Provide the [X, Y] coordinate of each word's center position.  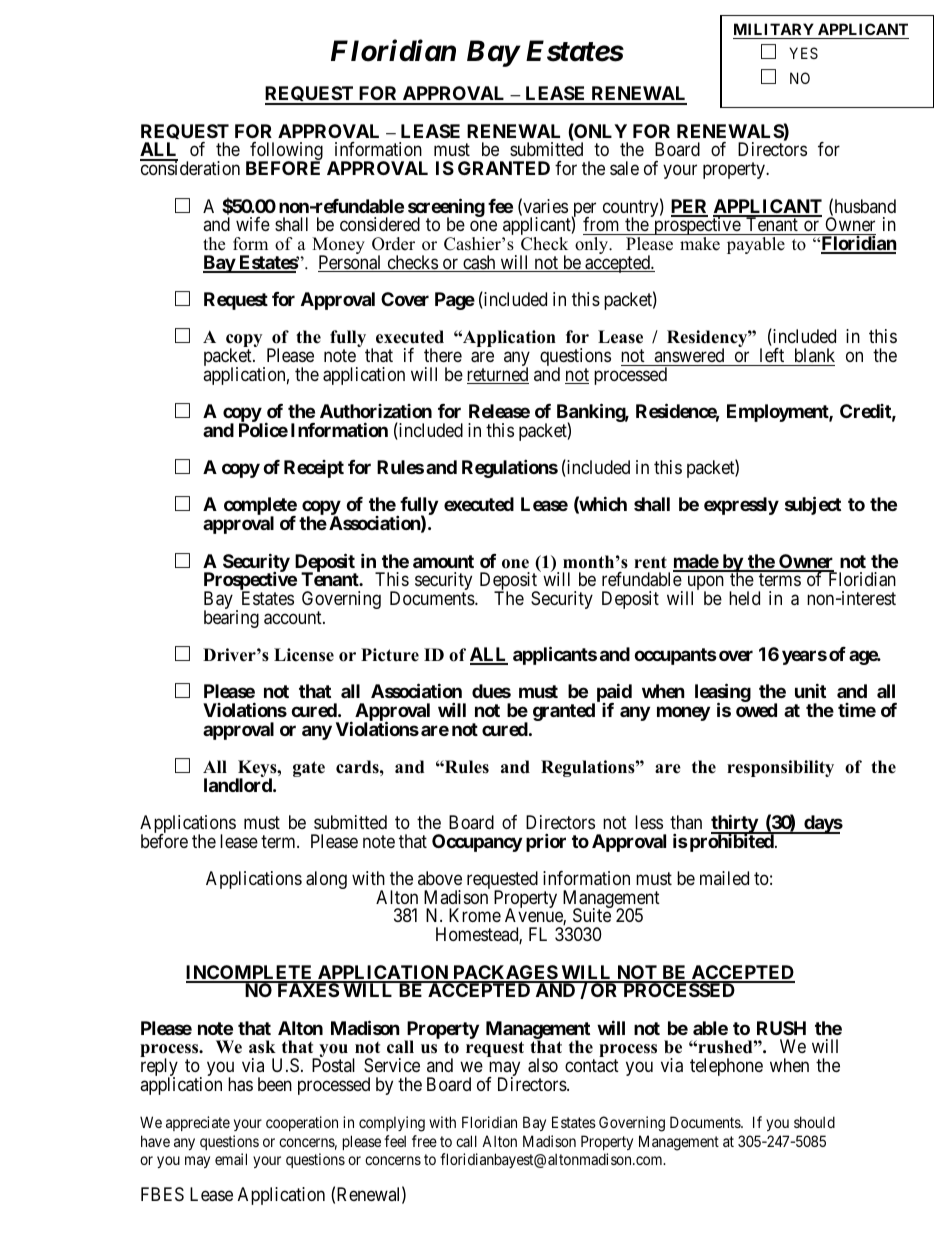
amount [443, 561]
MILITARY [774, 29]
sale [624, 168]
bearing [231, 619]
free [424, 1141]
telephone [726, 1067]
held [744, 598]
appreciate [198, 1123]
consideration [190, 167]
